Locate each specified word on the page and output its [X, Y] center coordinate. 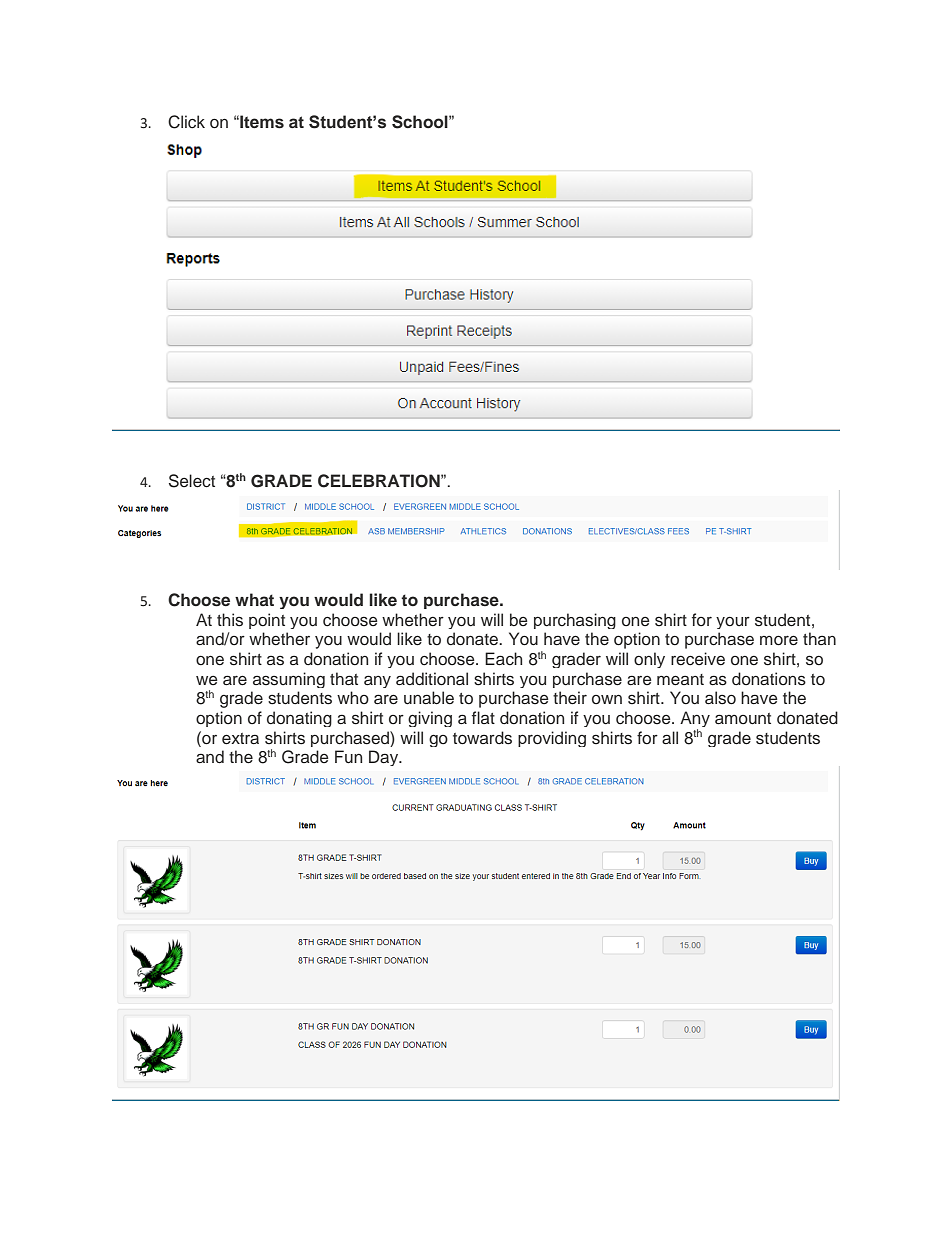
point [267, 621]
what [254, 599]
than [819, 638]
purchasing [575, 621]
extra [240, 739]
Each [503, 658]
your [733, 623]
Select [192, 481]
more [779, 640]
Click [186, 122]
